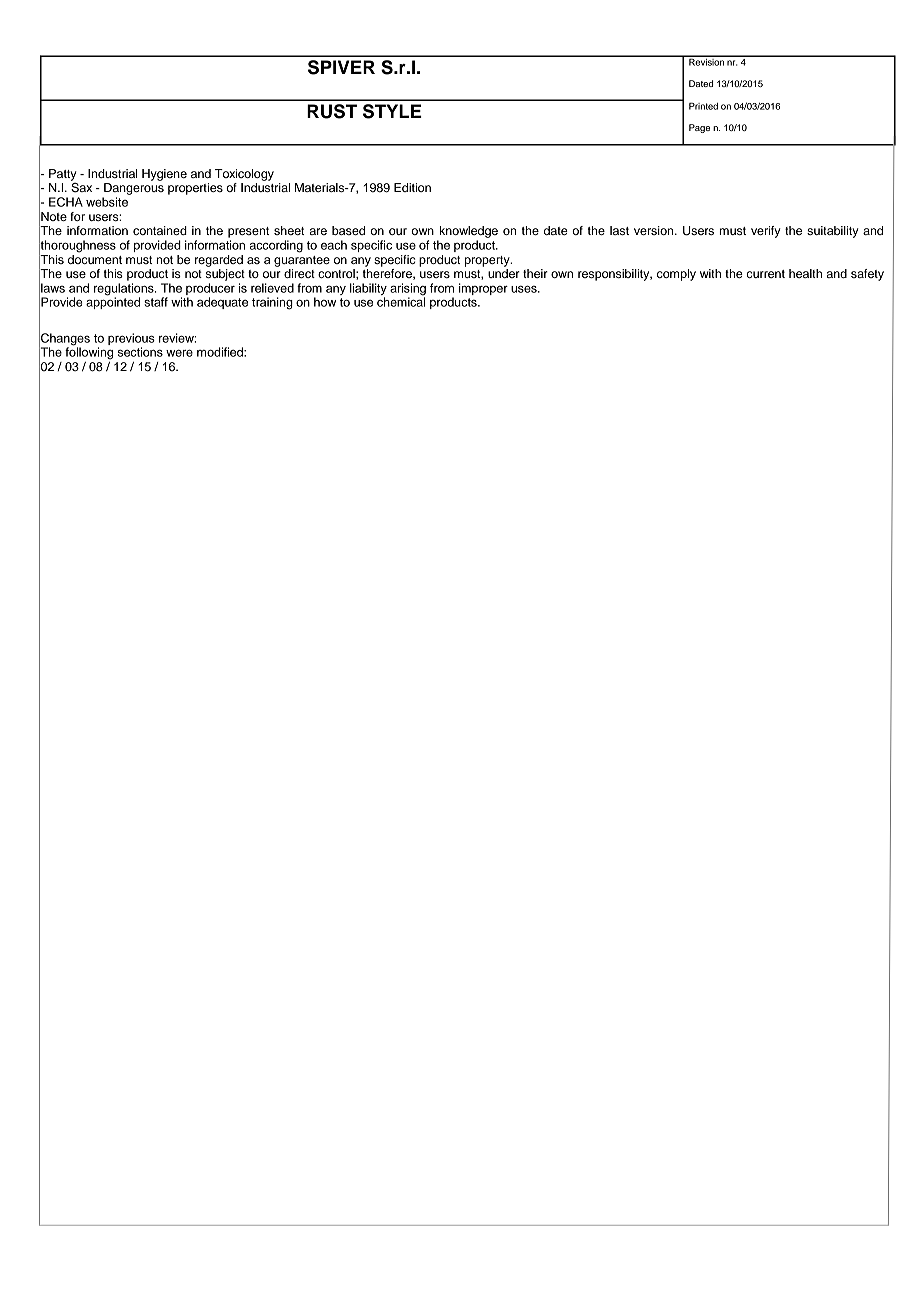 This image has height=1308, width=924. I want to click on Revision, so click(706, 61).
